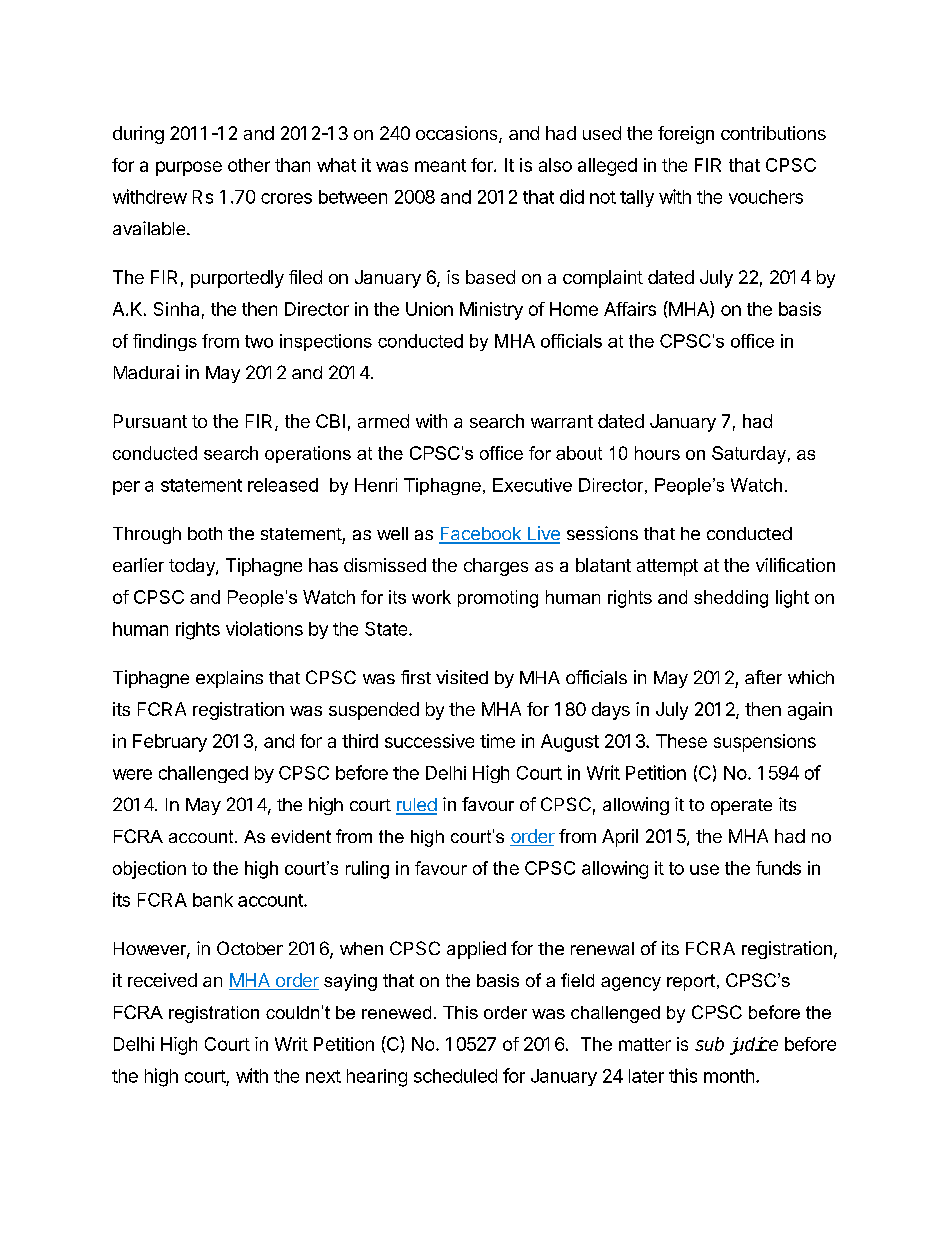 Image resolution: width=952 pixels, height=1233 pixels. Describe the element at coordinates (532, 485) in the document. I see `Executive` at that location.
